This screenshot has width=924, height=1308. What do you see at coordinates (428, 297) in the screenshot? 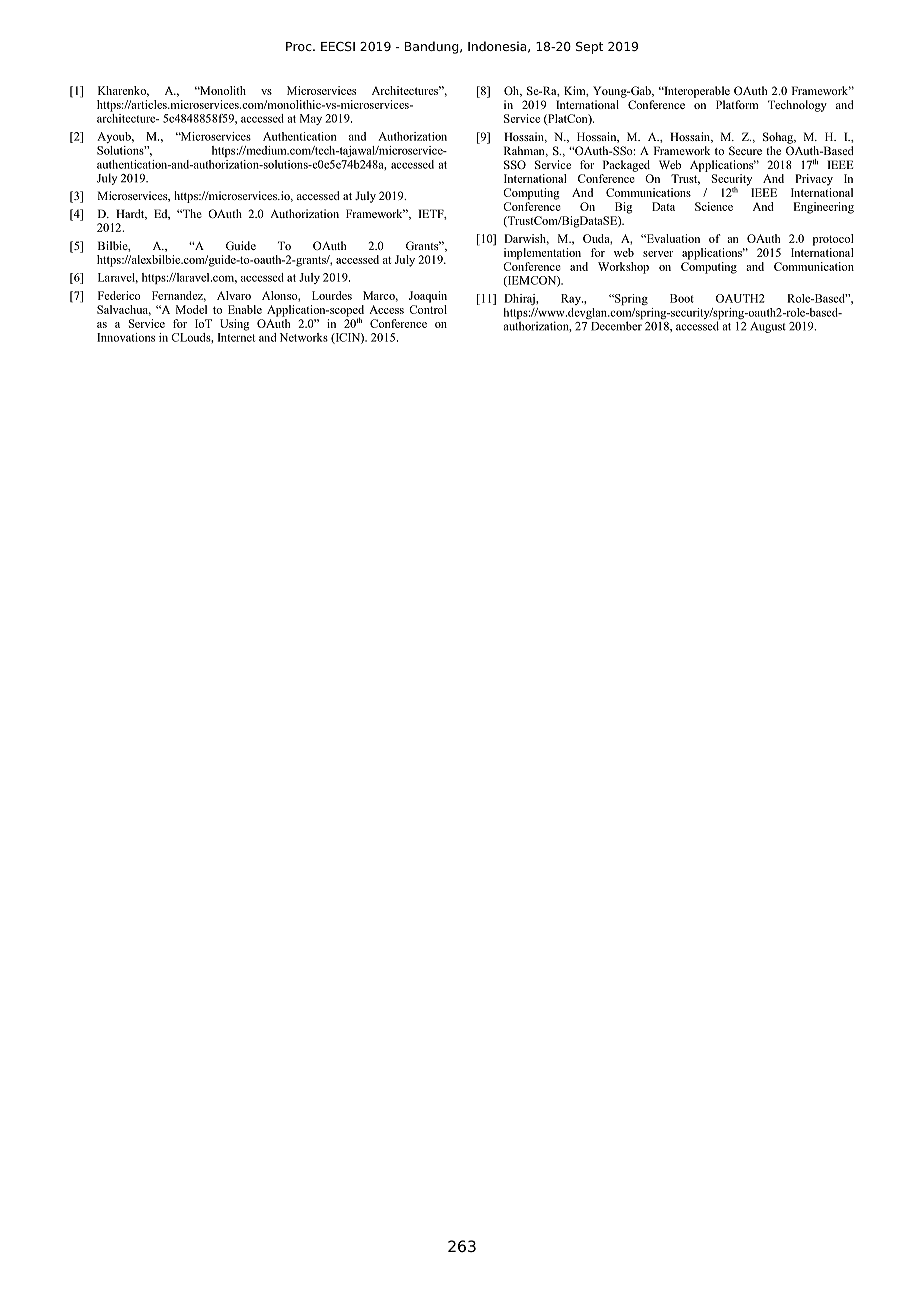
I see `Joaquin` at bounding box center [428, 297].
